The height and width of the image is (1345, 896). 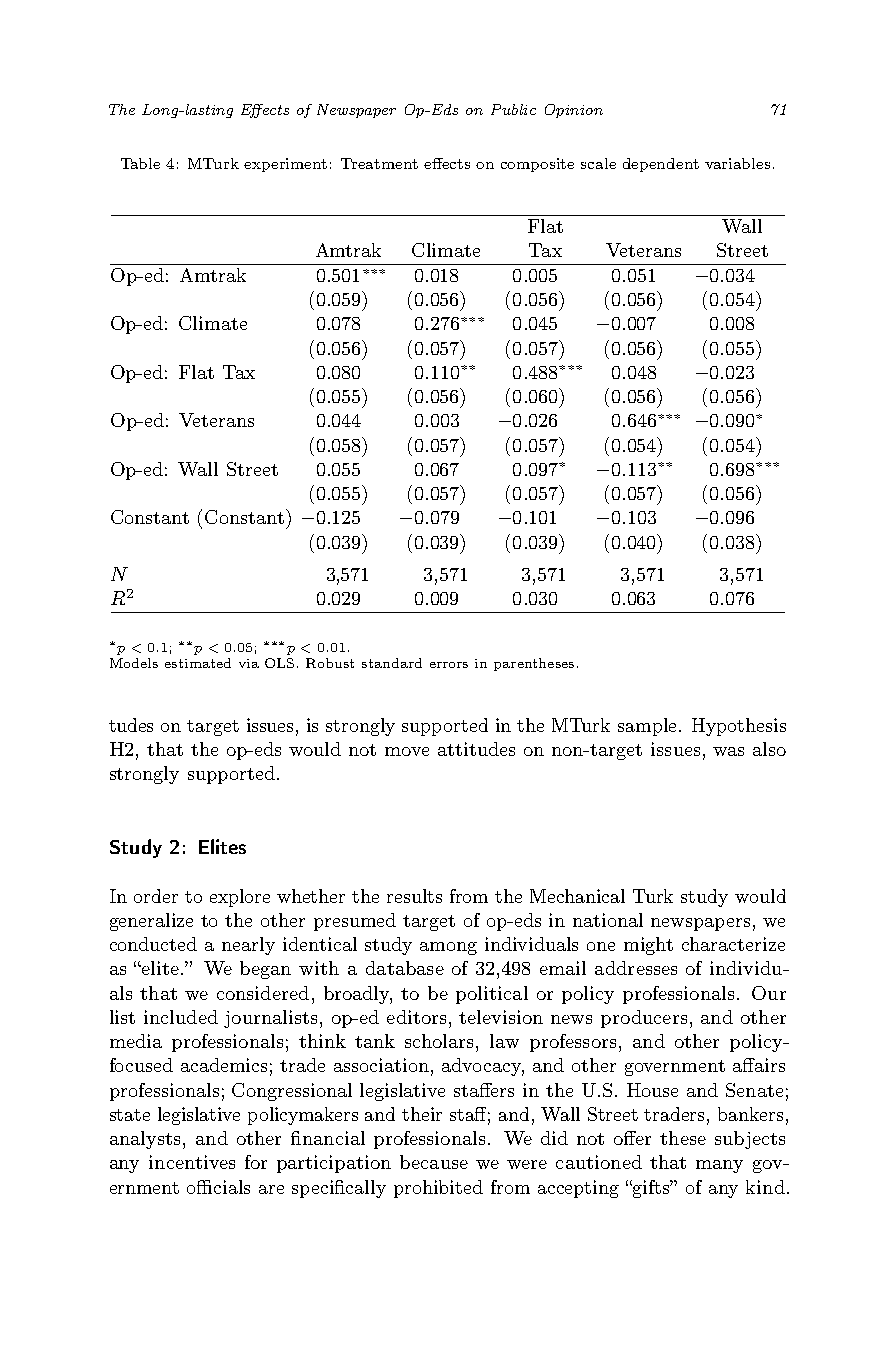 I want to click on move, so click(x=407, y=751).
